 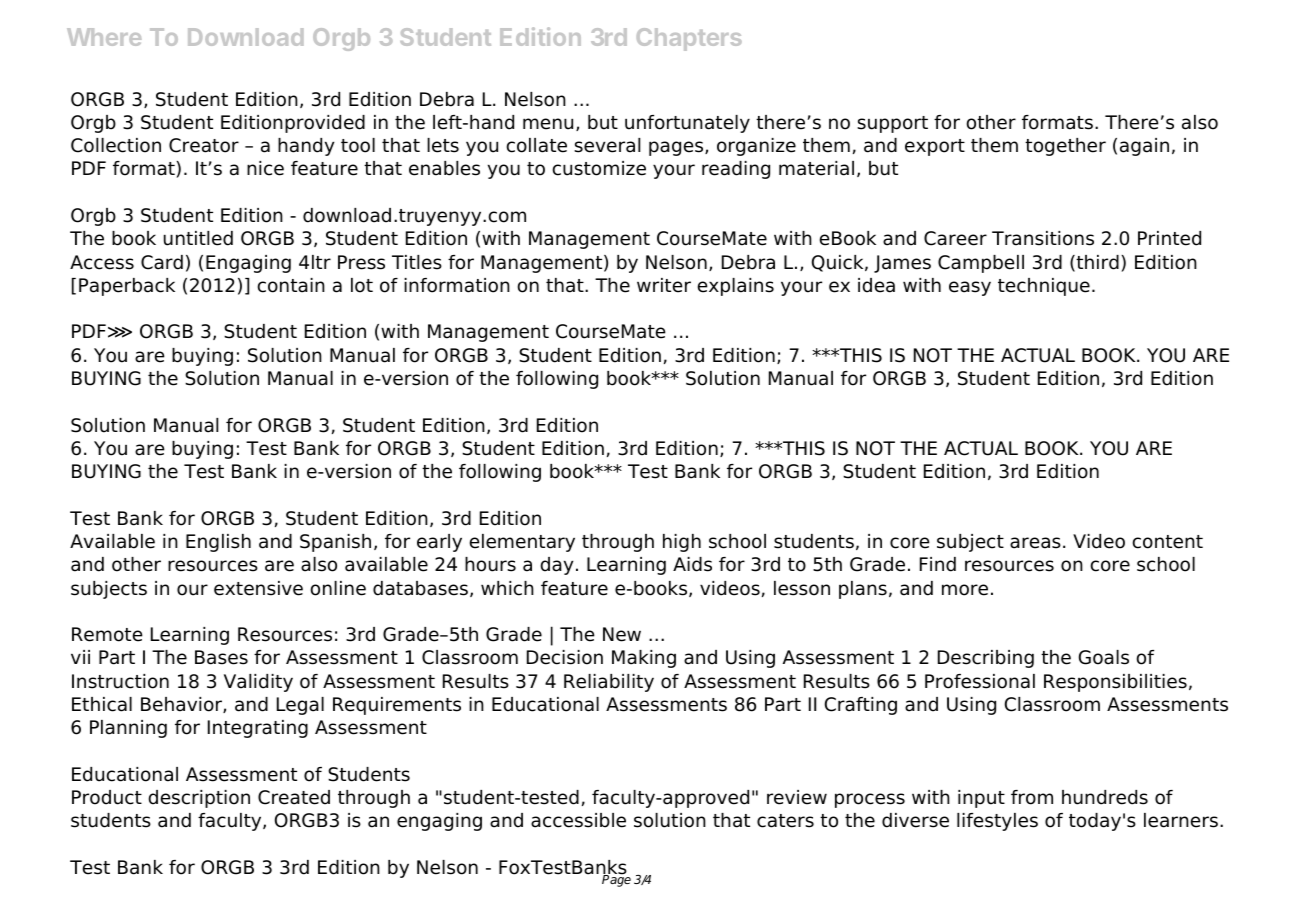 What do you see at coordinates (1035, 543) in the page?
I see `areas` at bounding box center [1035, 543].
